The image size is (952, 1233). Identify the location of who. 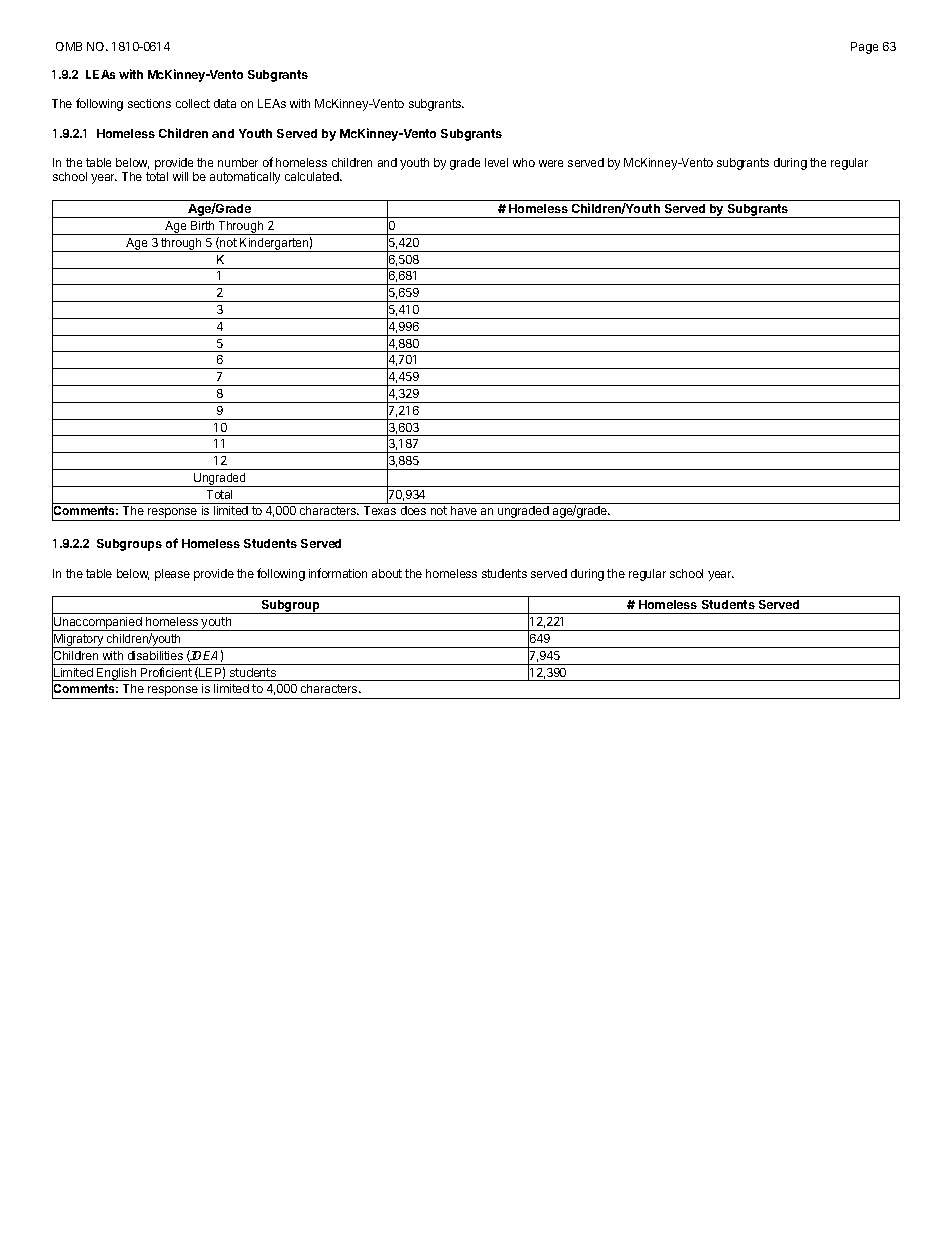
(524, 162).
